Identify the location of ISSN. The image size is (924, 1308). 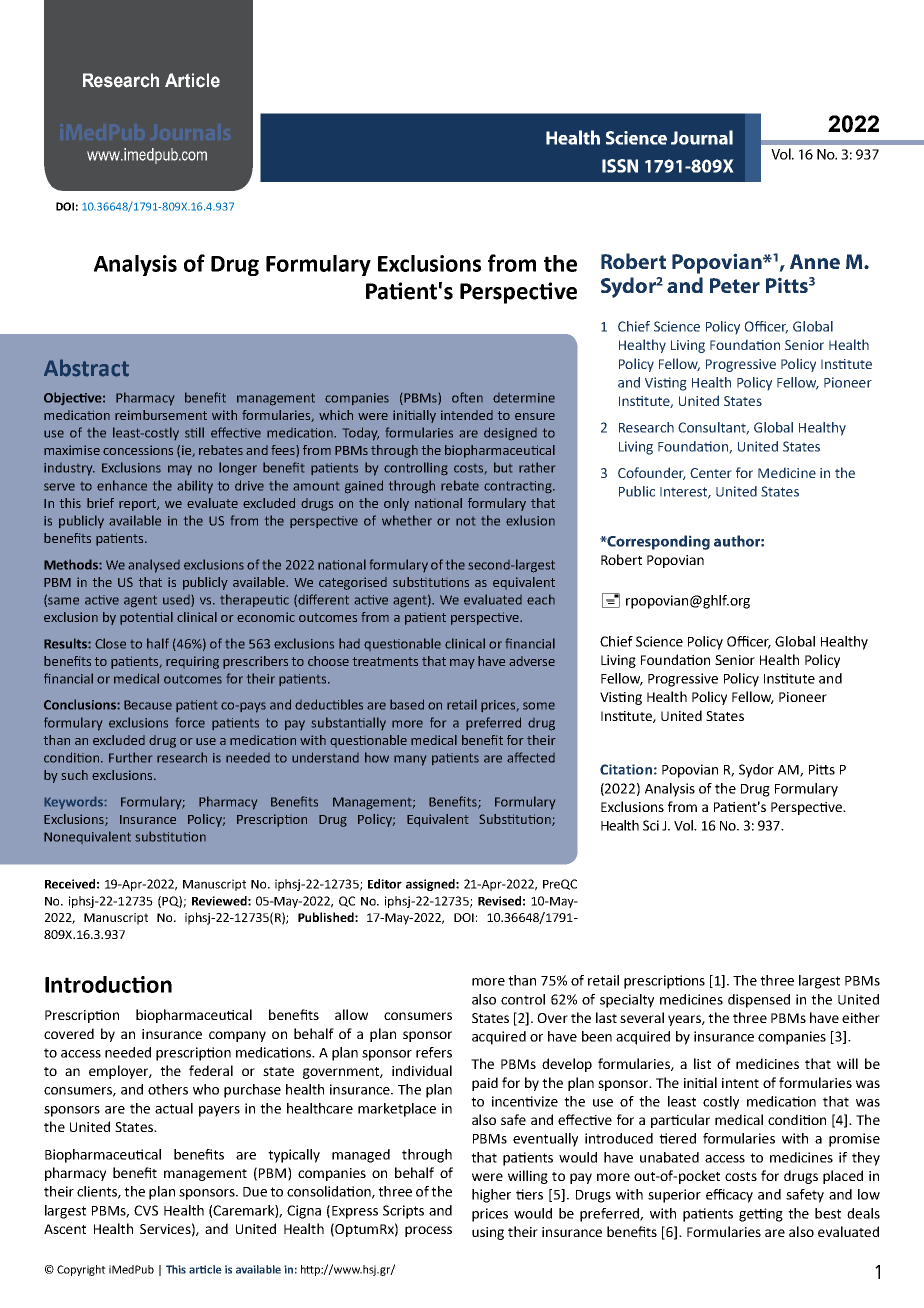
(620, 166).
